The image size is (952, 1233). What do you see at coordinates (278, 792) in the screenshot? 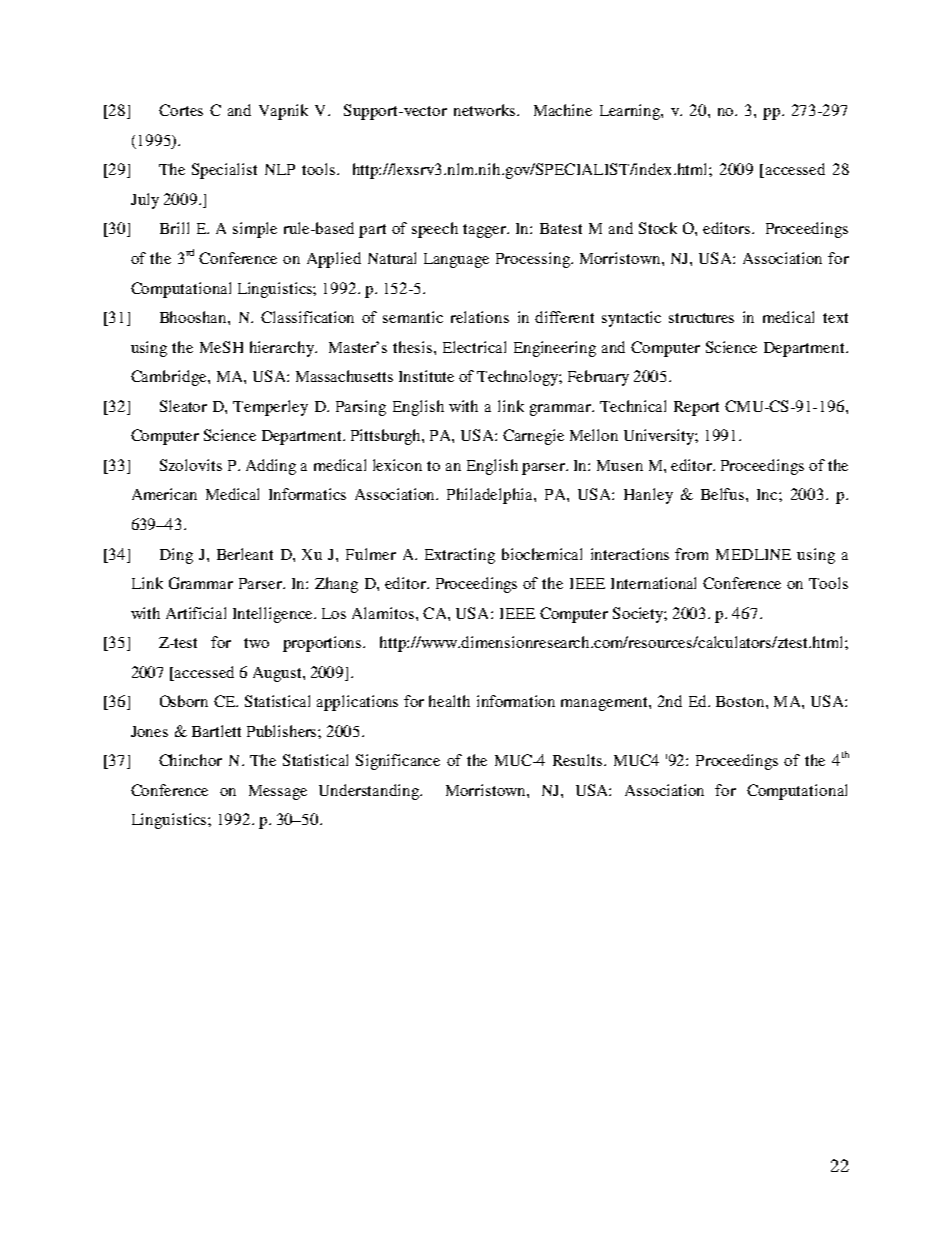
I see `Message` at bounding box center [278, 792].
